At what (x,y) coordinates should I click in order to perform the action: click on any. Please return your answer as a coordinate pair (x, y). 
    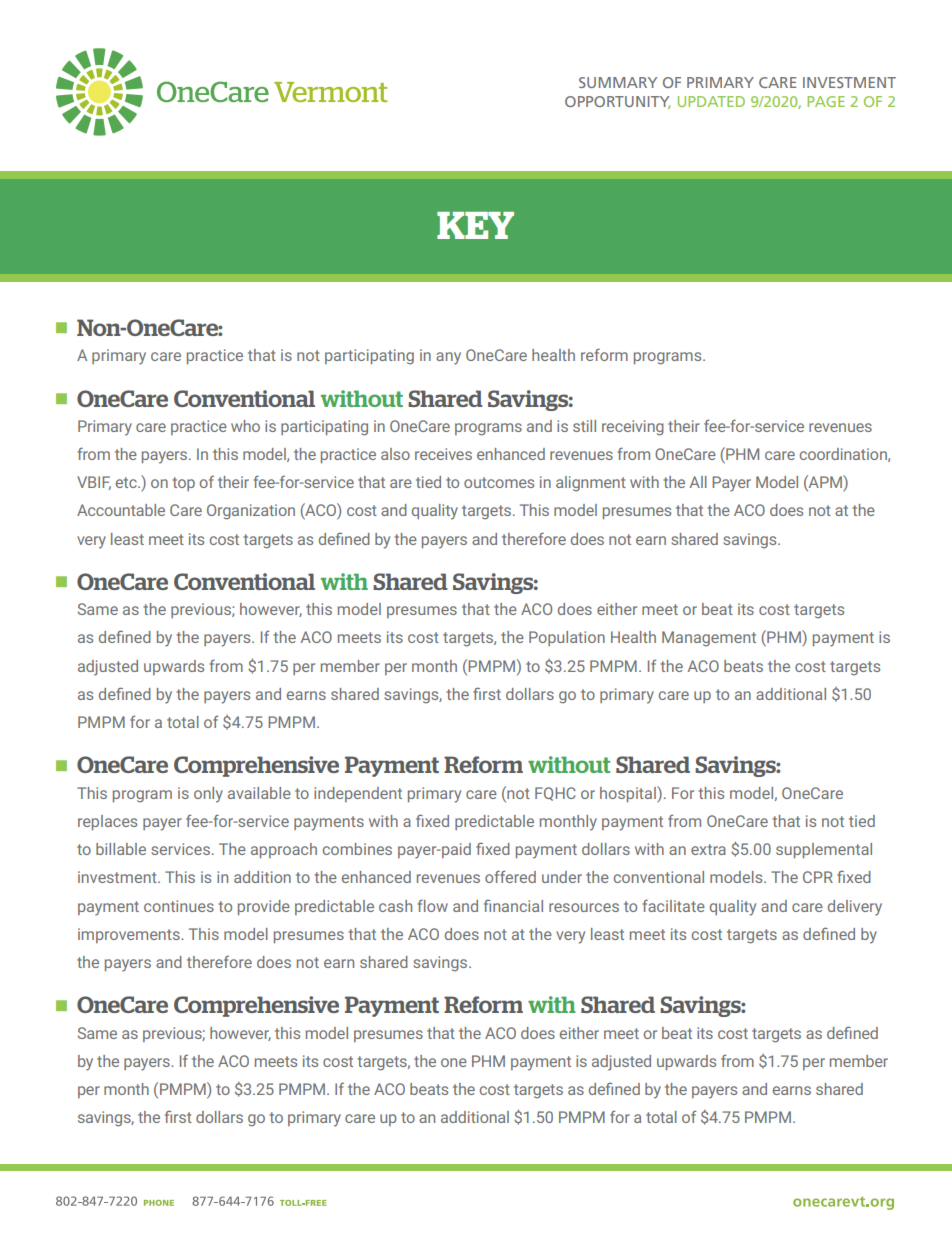
    Looking at the image, I should click on (448, 358).
